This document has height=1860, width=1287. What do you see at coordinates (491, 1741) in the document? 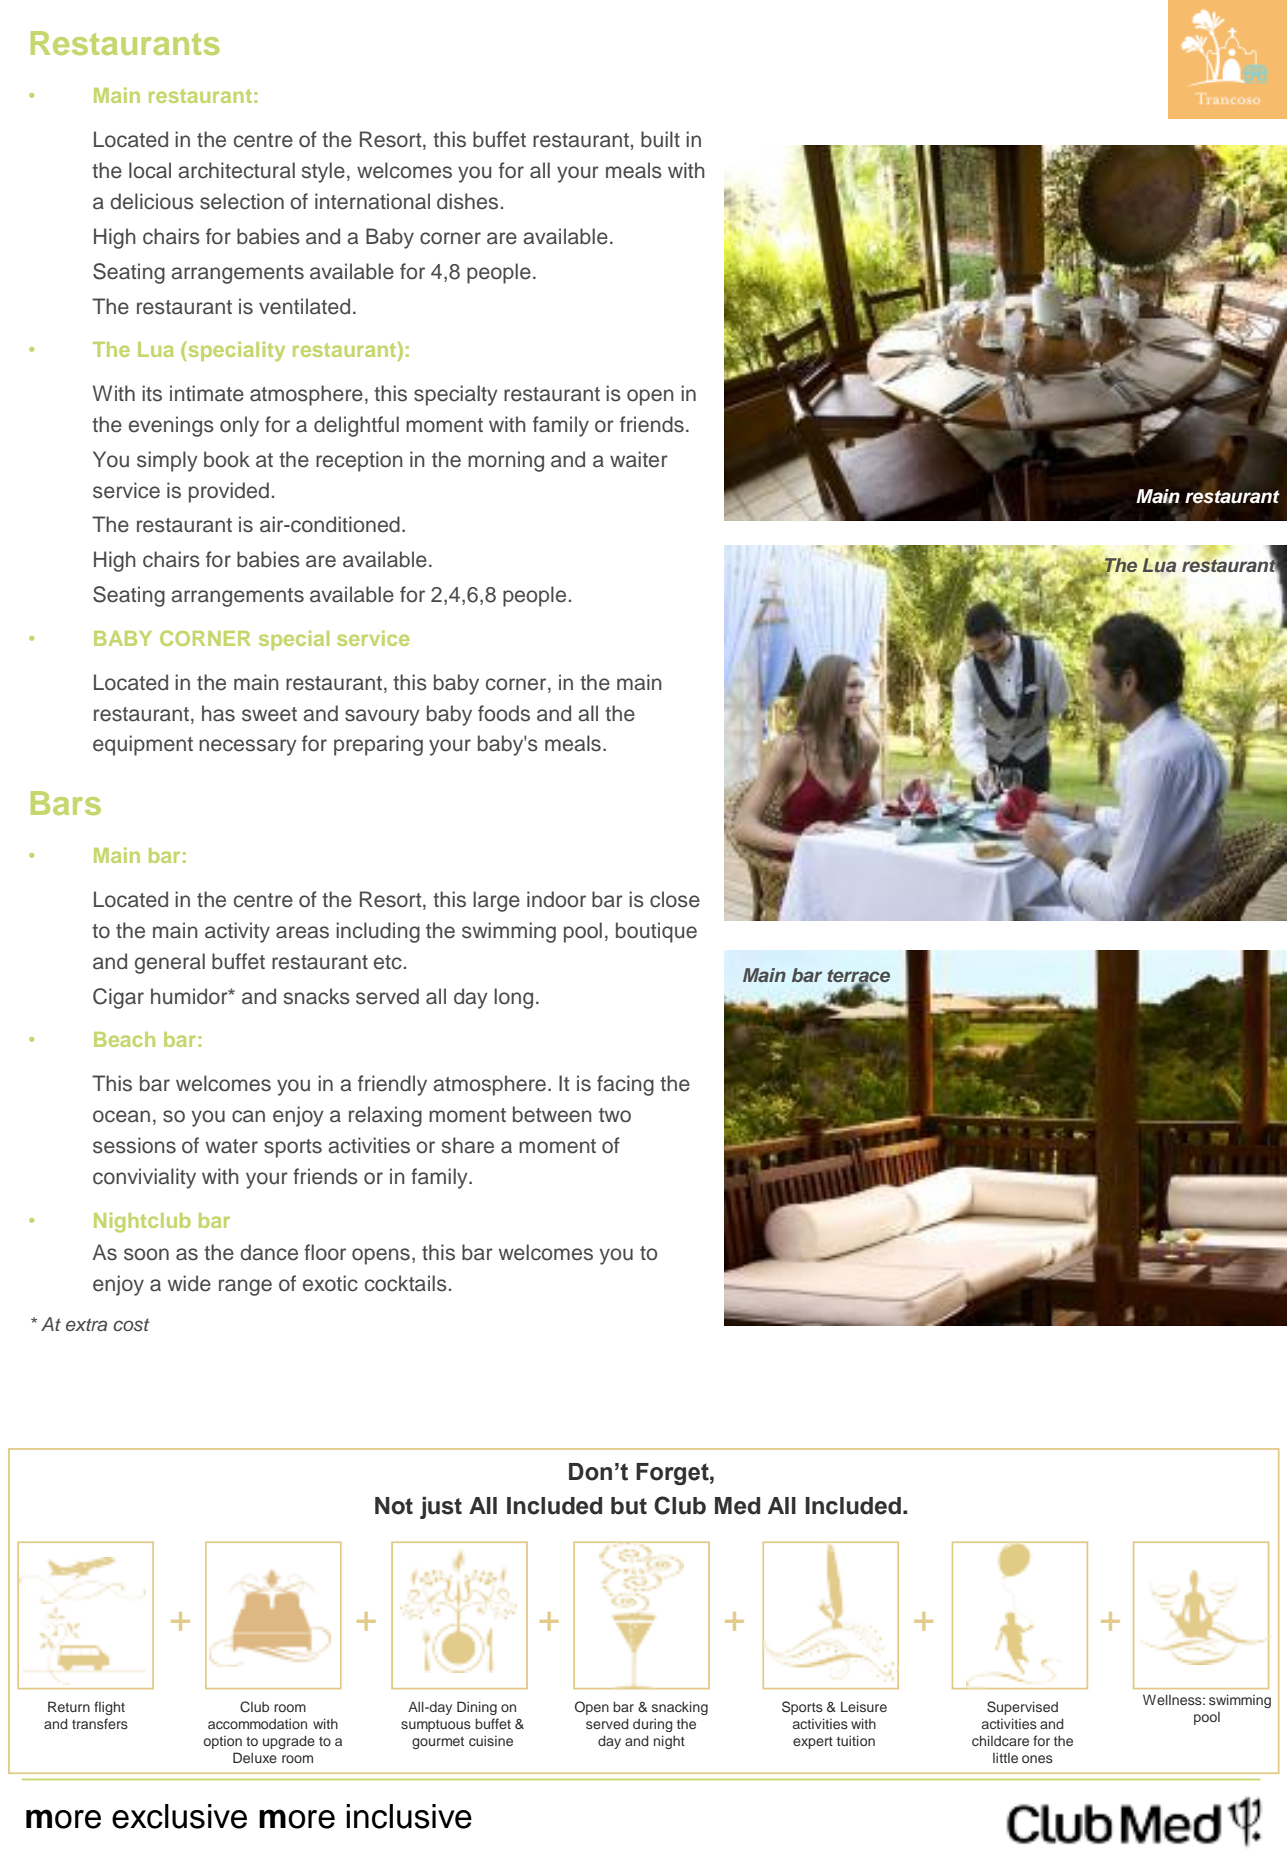
I see `cuisine` at bounding box center [491, 1741].
